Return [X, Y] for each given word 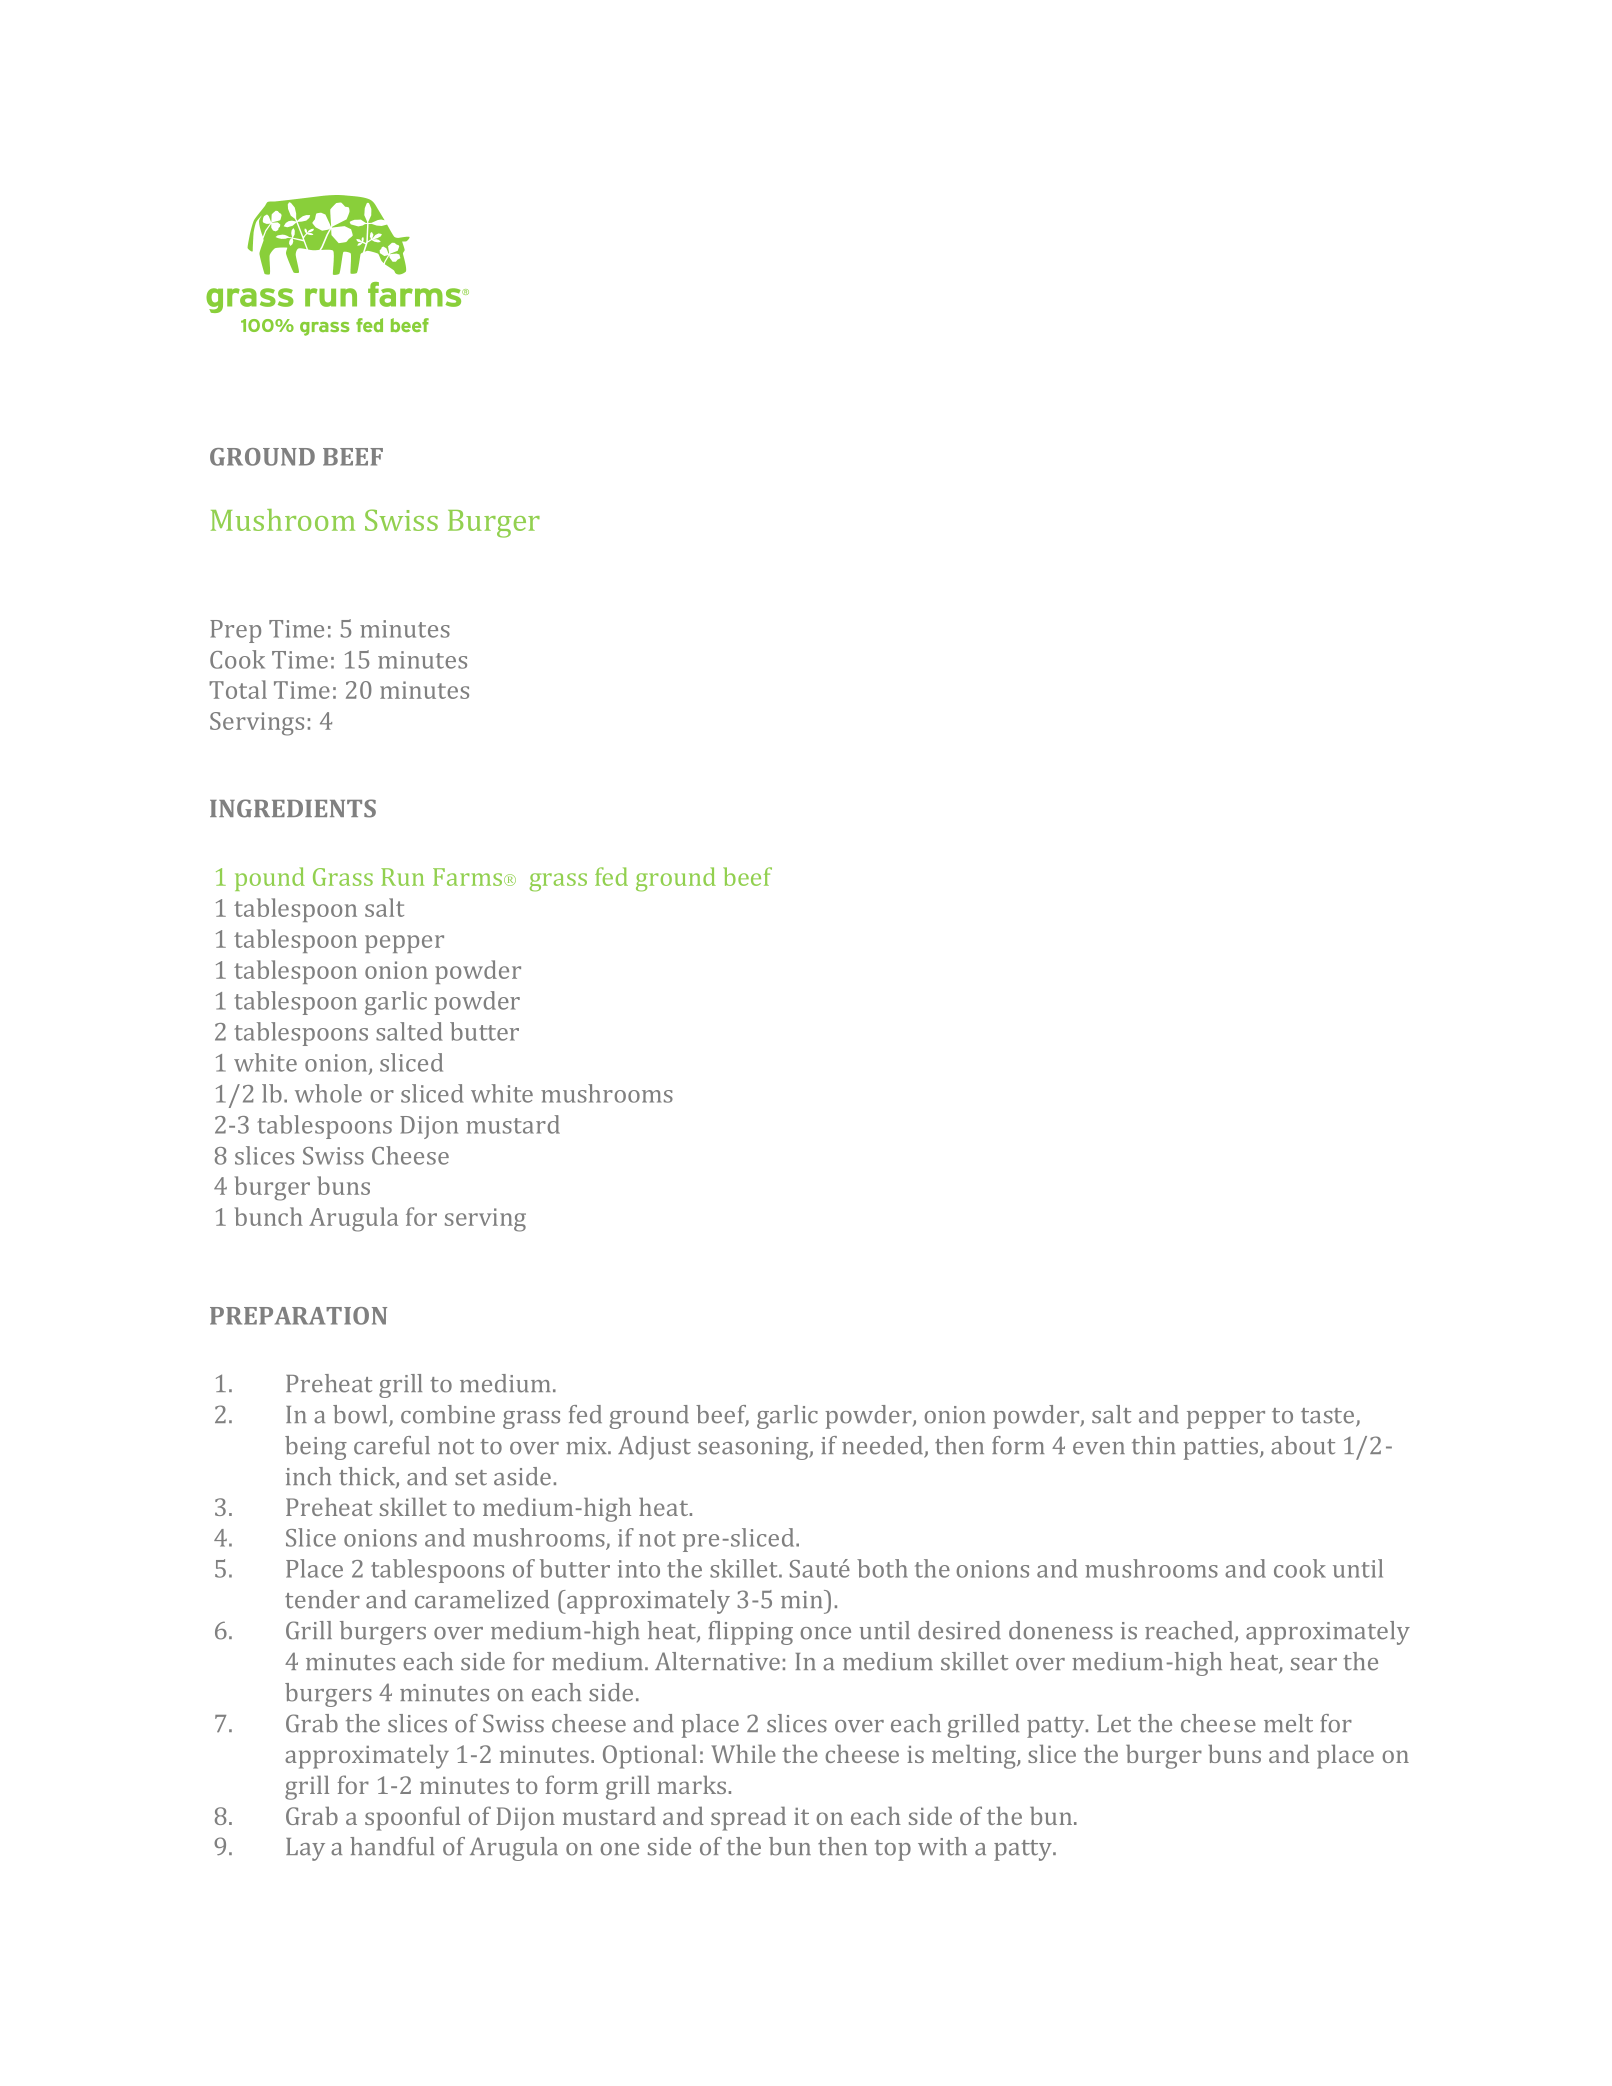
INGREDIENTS [293, 808]
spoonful [412, 1818]
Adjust [654, 1448]
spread [748, 1818]
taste [1329, 1417]
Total [238, 689]
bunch [269, 1216]
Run [402, 877]
